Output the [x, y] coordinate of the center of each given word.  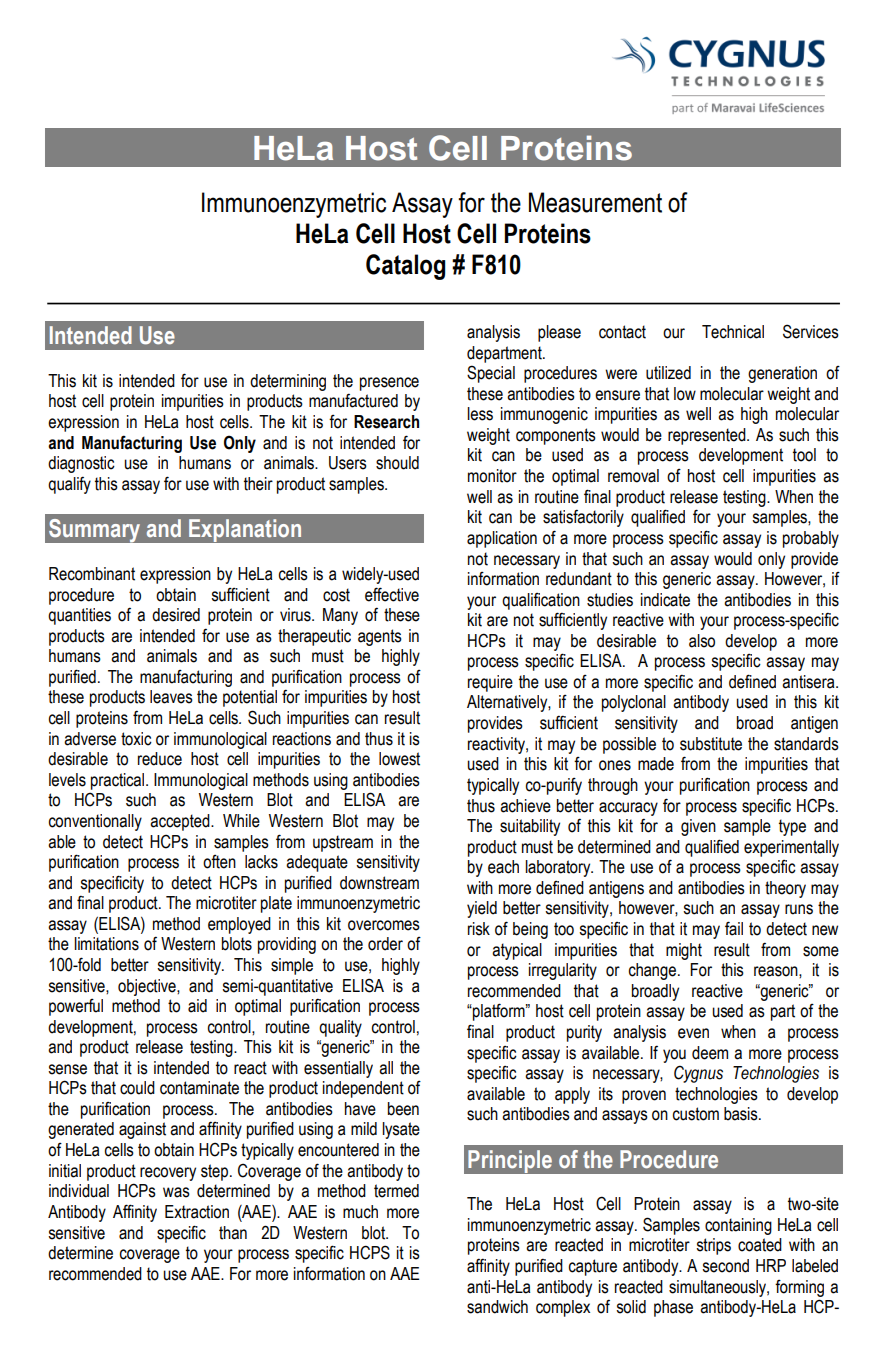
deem [710, 1053]
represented [708, 436]
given [698, 827]
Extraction [197, 1212]
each [503, 867]
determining [288, 382]
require [490, 683]
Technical [733, 332]
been [403, 1109]
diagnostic [81, 464]
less [480, 414]
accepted [181, 822]
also [702, 641]
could [137, 1088]
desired [176, 615]
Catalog [405, 267]
